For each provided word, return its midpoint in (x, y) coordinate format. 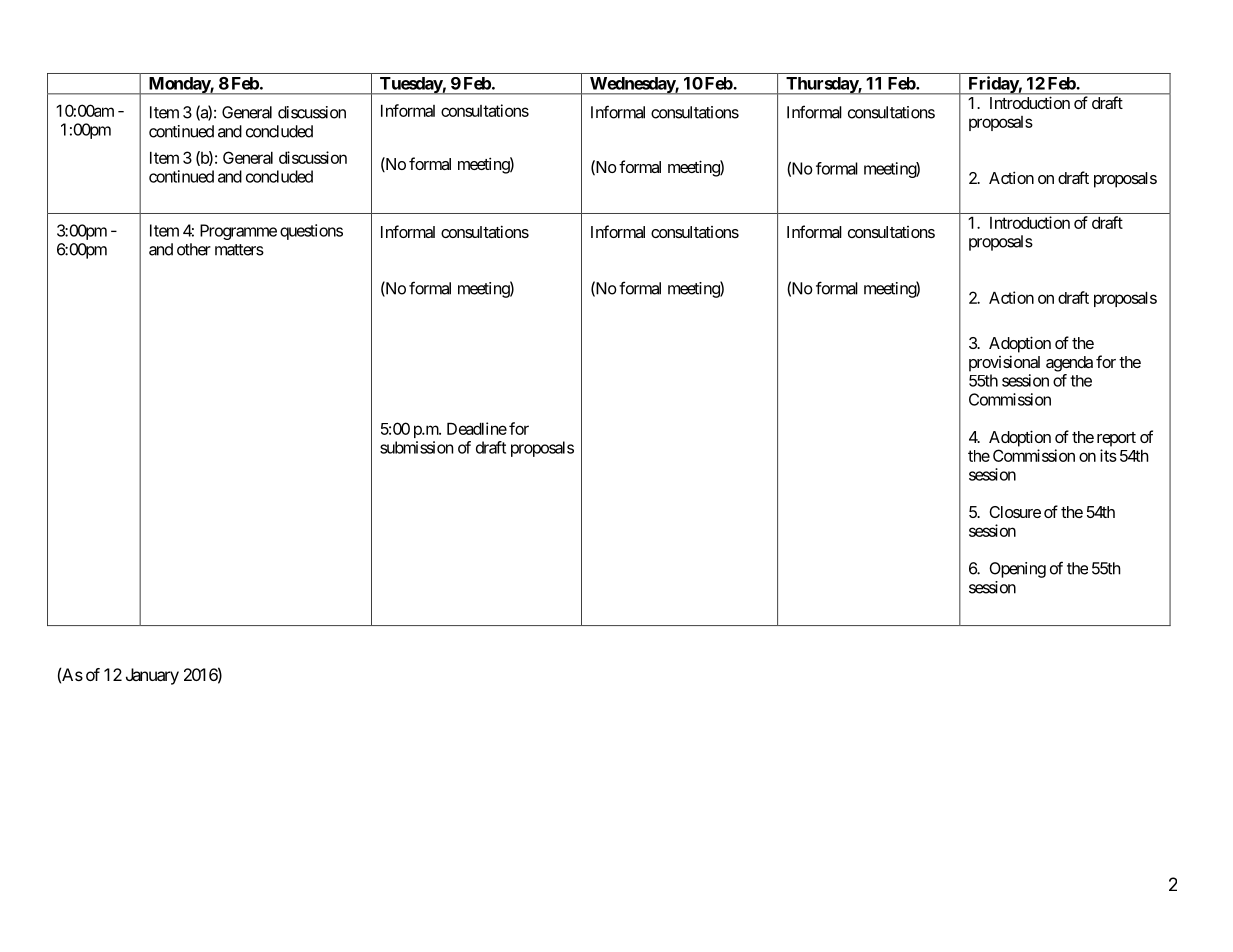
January (152, 676)
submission (416, 447)
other (194, 249)
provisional (1004, 363)
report (1116, 439)
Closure (1015, 512)
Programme (238, 232)
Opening (1017, 570)
